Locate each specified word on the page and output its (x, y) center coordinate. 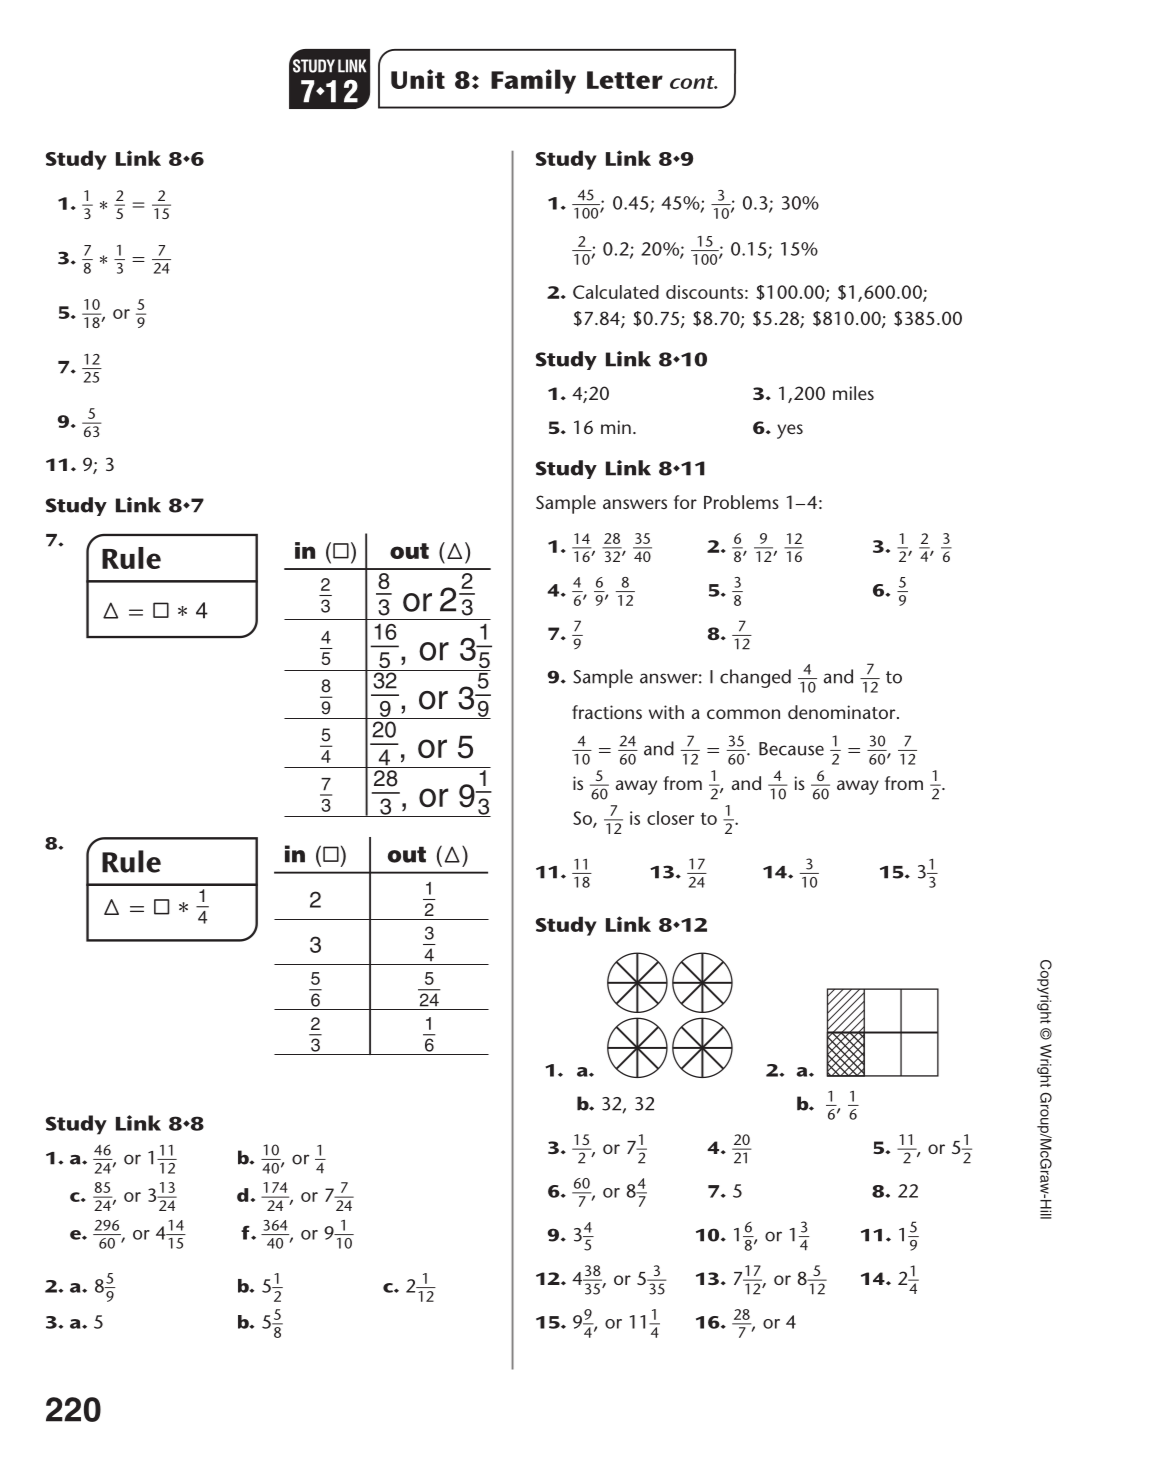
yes (790, 431)
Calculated (616, 292)
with (666, 712)
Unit (418, 79)
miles (853, 393)
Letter (625, 80)
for (685, 502)
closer (670, 818)
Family (533, 81)
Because (791, 749)
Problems (741, 502)
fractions (607, 712)
